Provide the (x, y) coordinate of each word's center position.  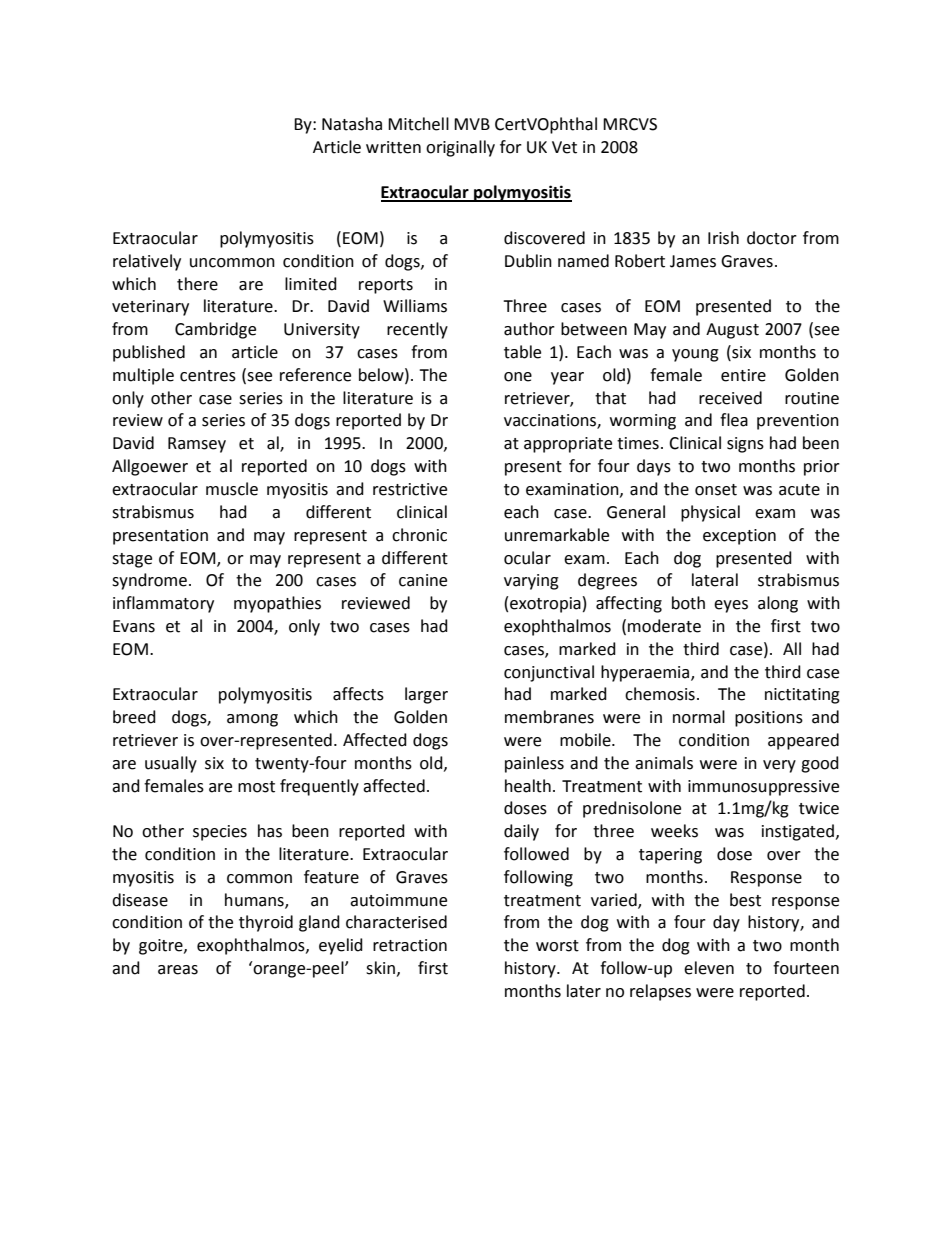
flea (734, 420)
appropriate (568, 445)
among (252, 720)
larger (426, 695)
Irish (723, 238)
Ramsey (197, 445)
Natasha (352, 124)
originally (460, 148)
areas (178, 970)
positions (769, 719)
